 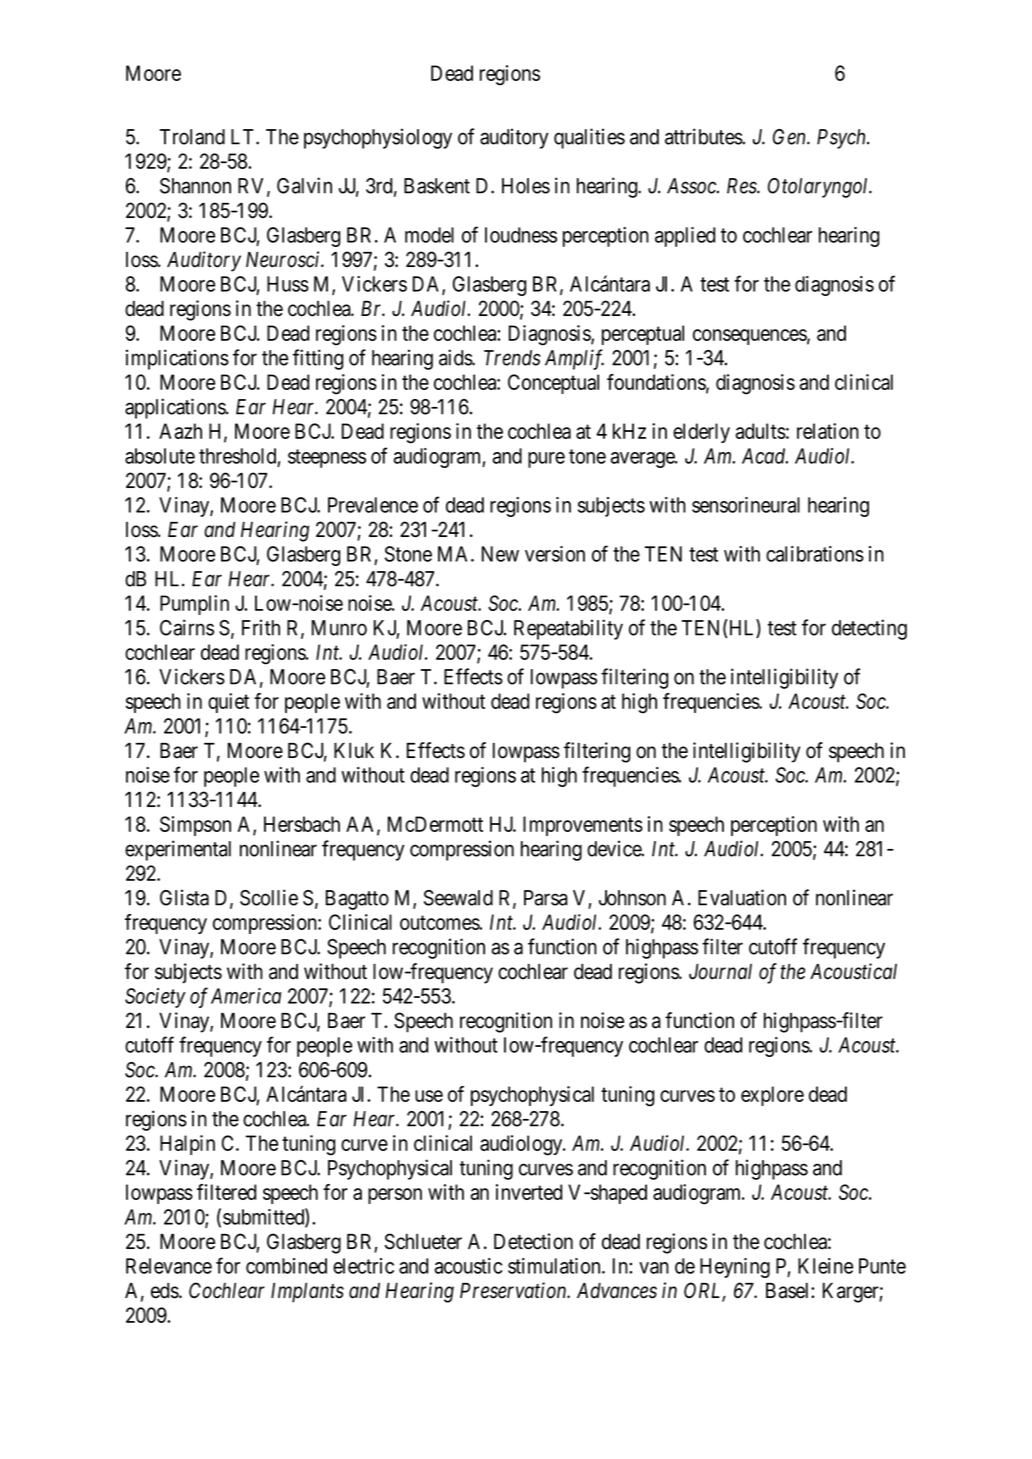 I want to click on Shannon, so click(x=195, y=186).
